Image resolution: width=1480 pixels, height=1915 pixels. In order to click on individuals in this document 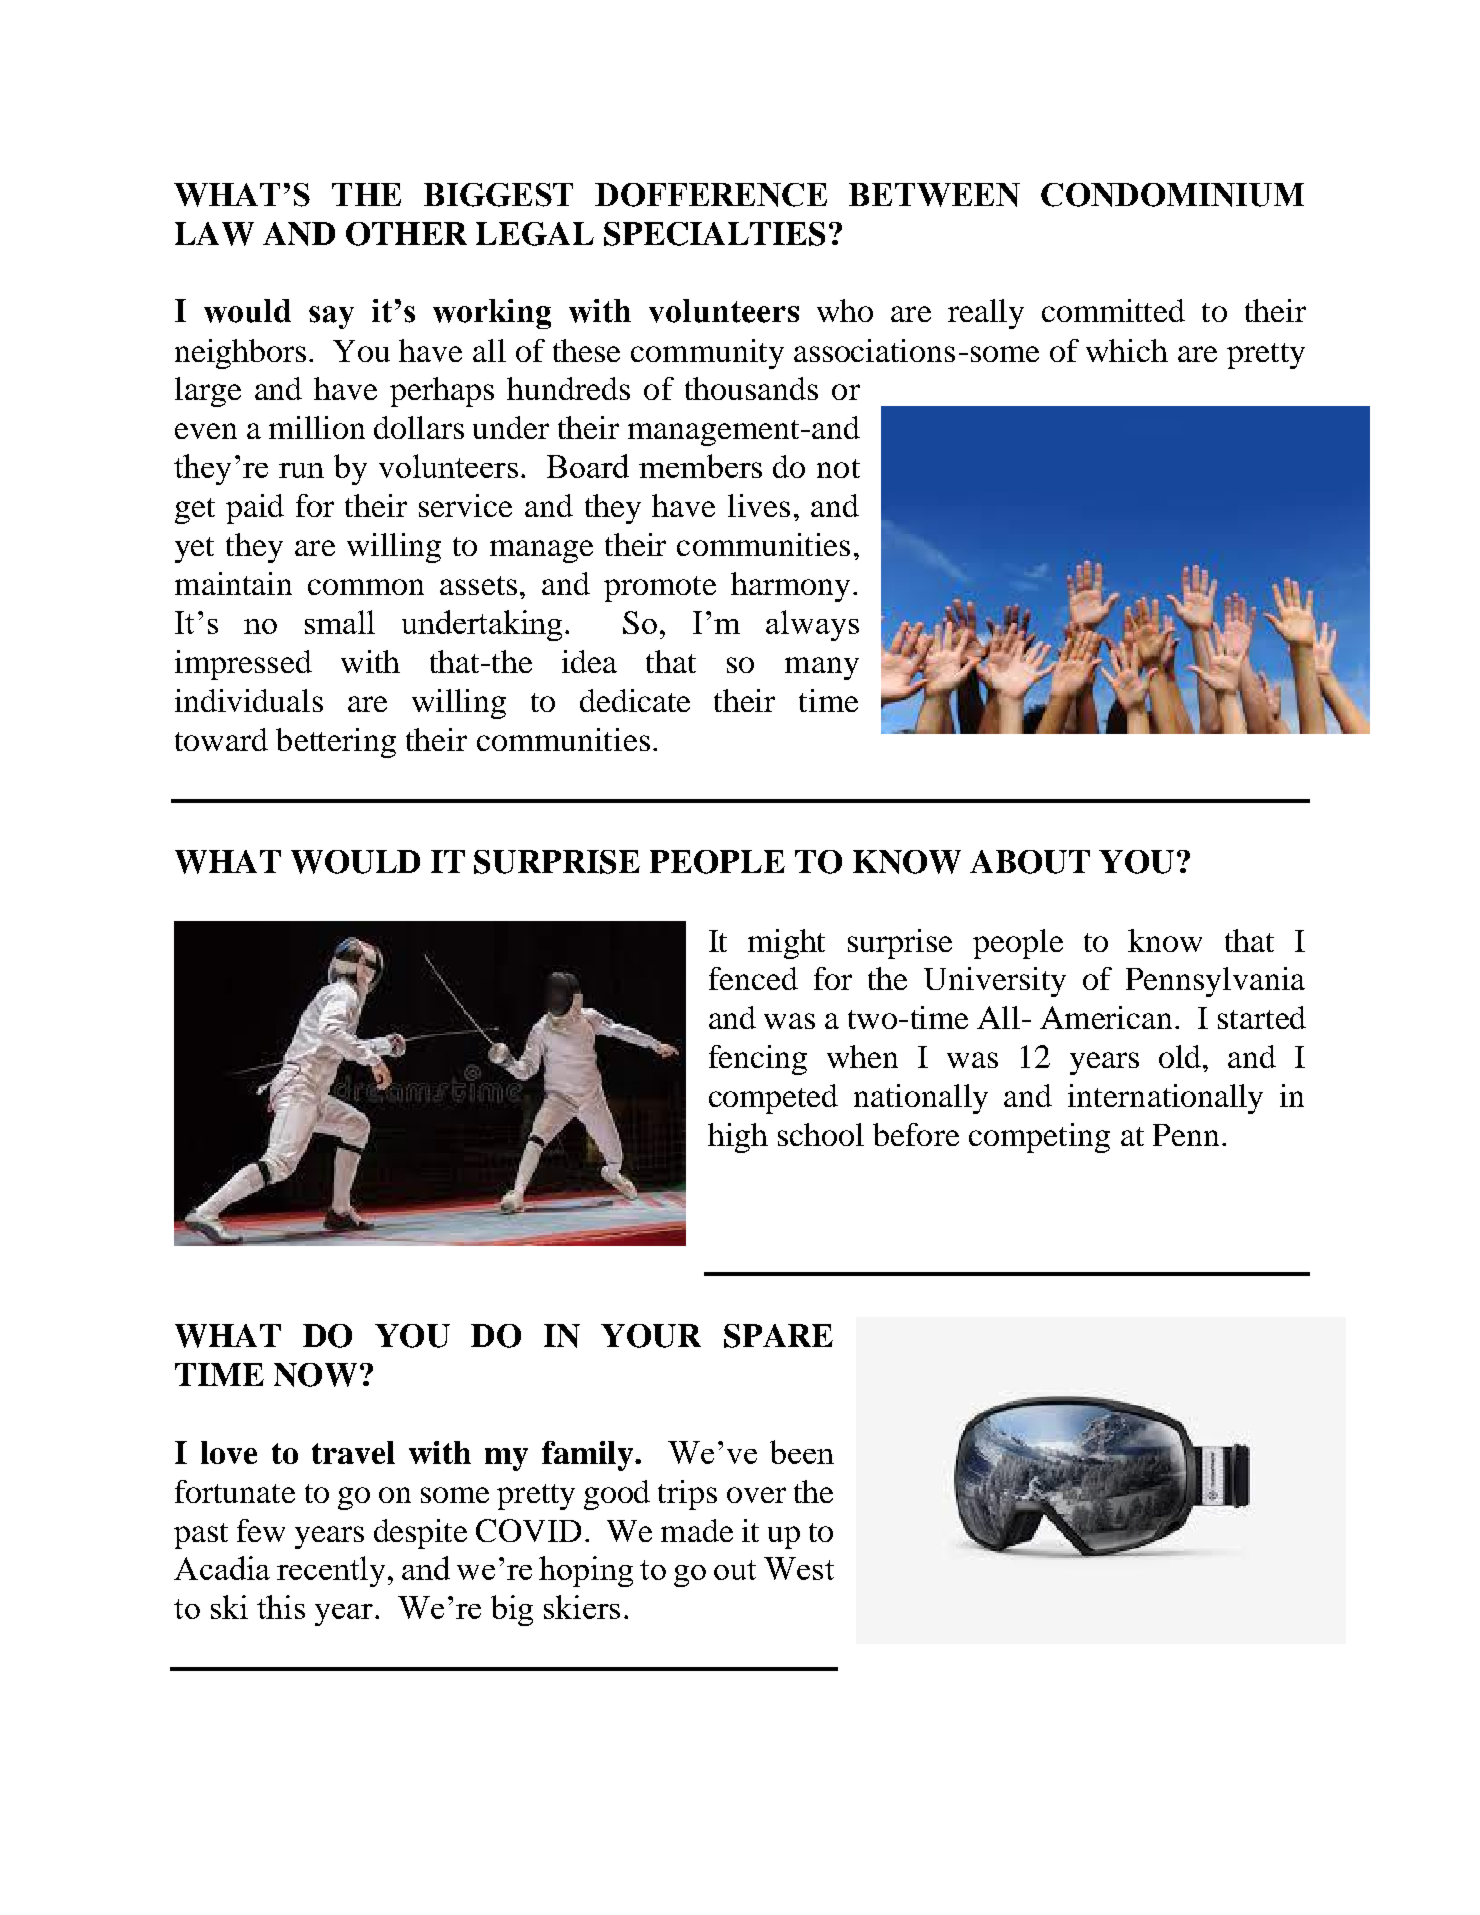, I will do `click(249, 700)`.
